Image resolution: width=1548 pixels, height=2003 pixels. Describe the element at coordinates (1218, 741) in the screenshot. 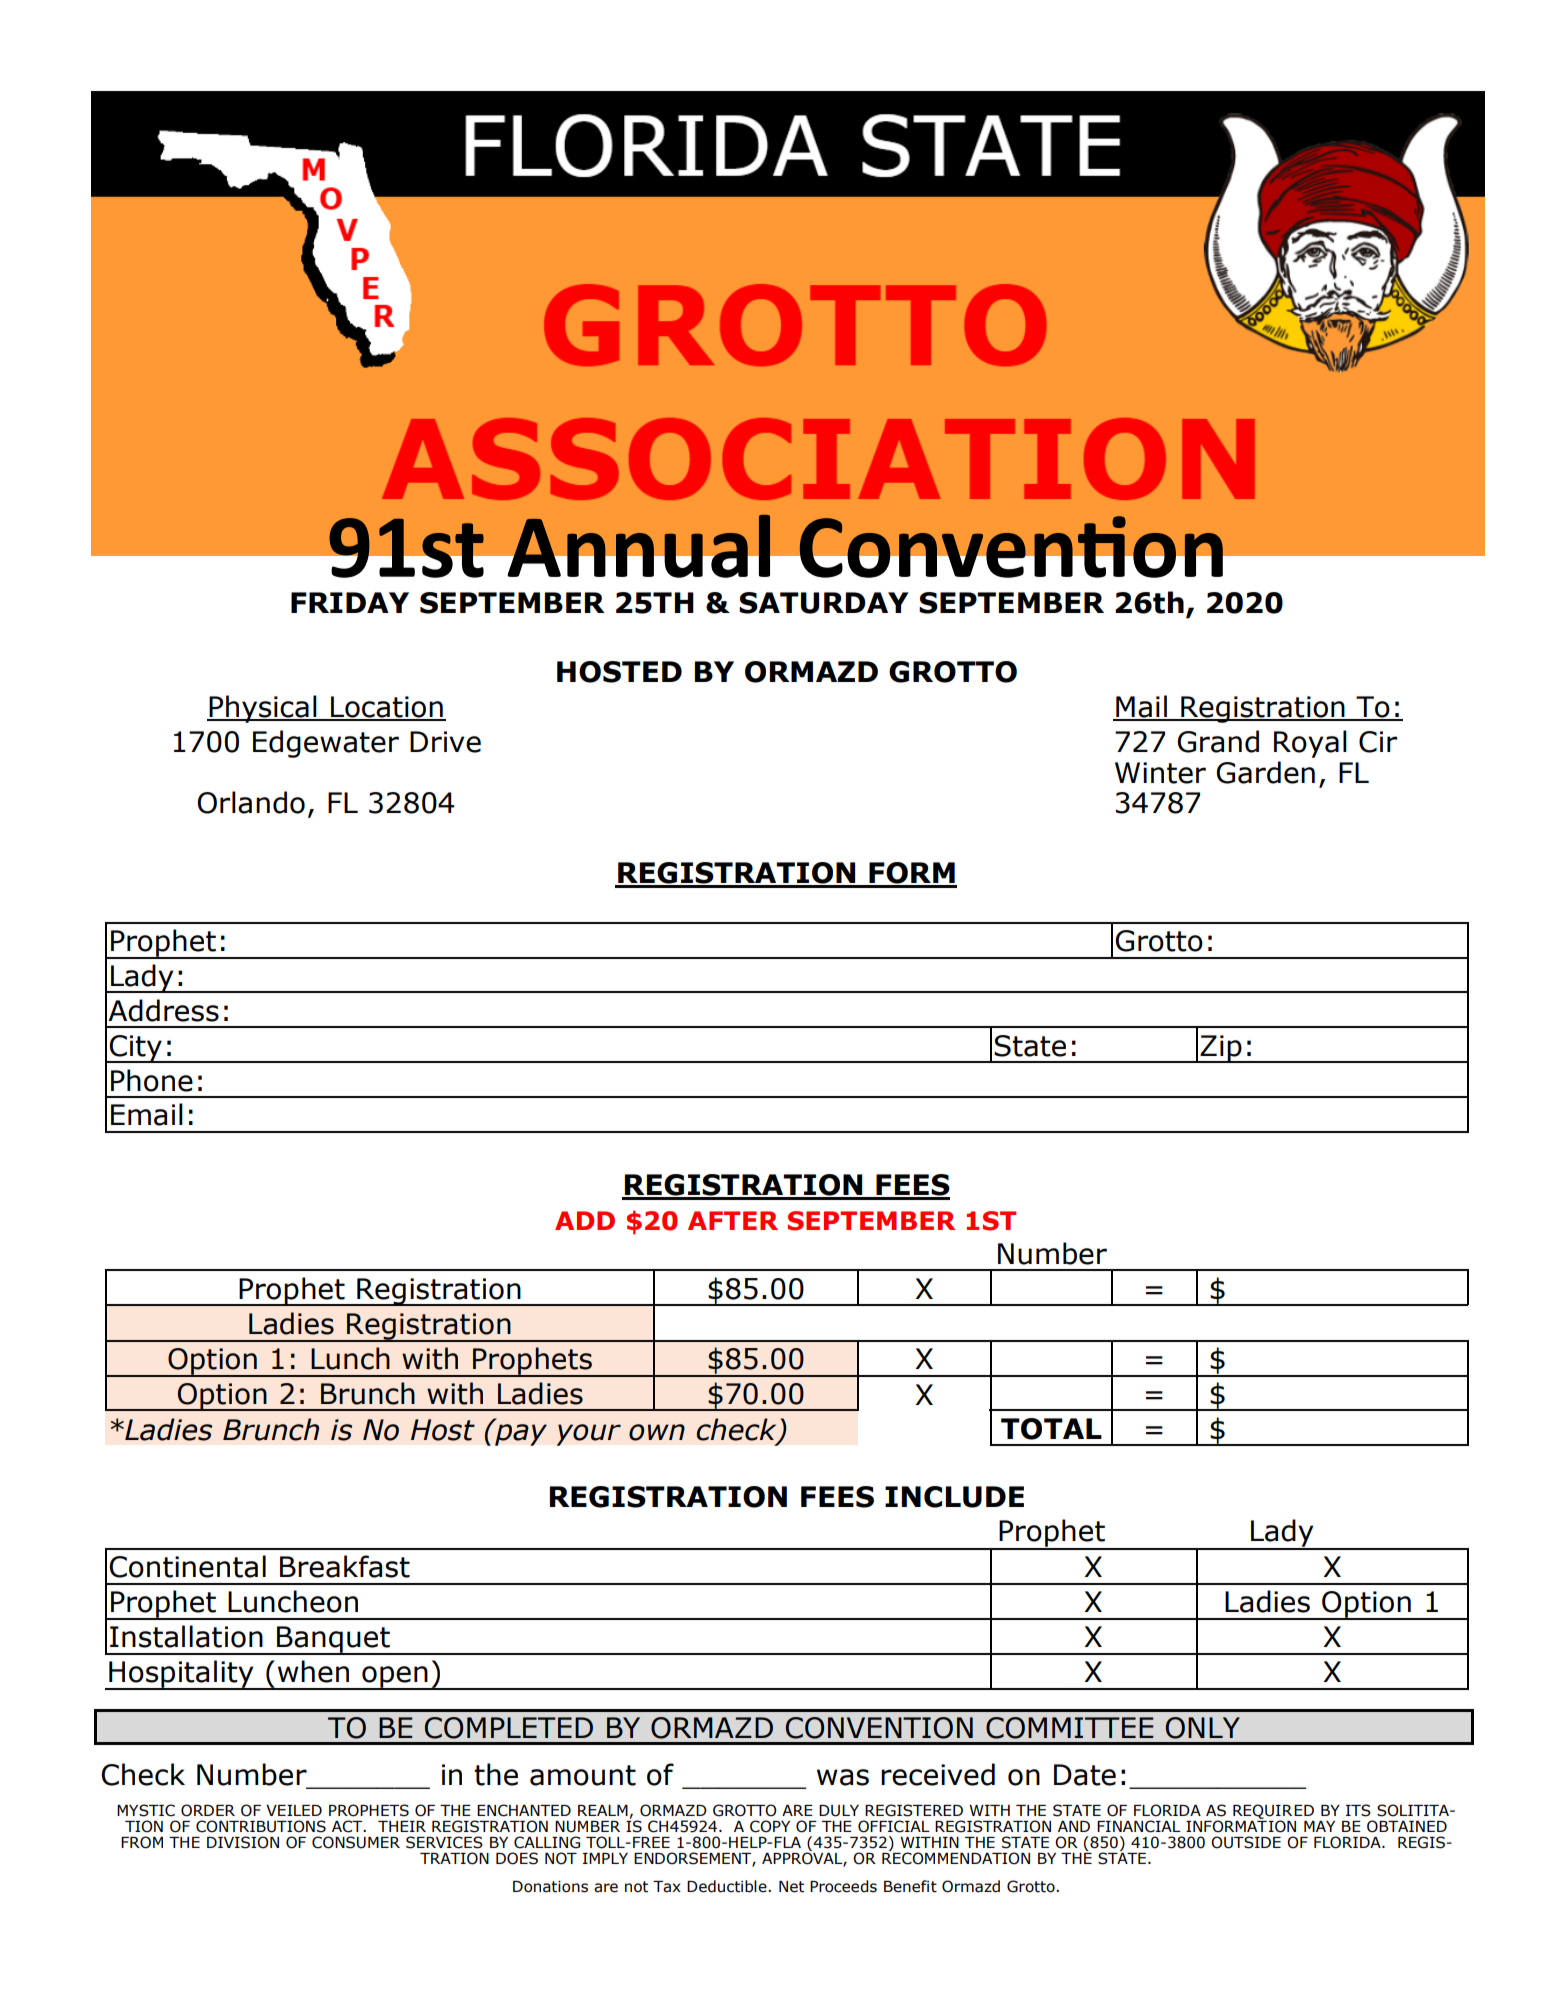

I see `Grand` at that location.
